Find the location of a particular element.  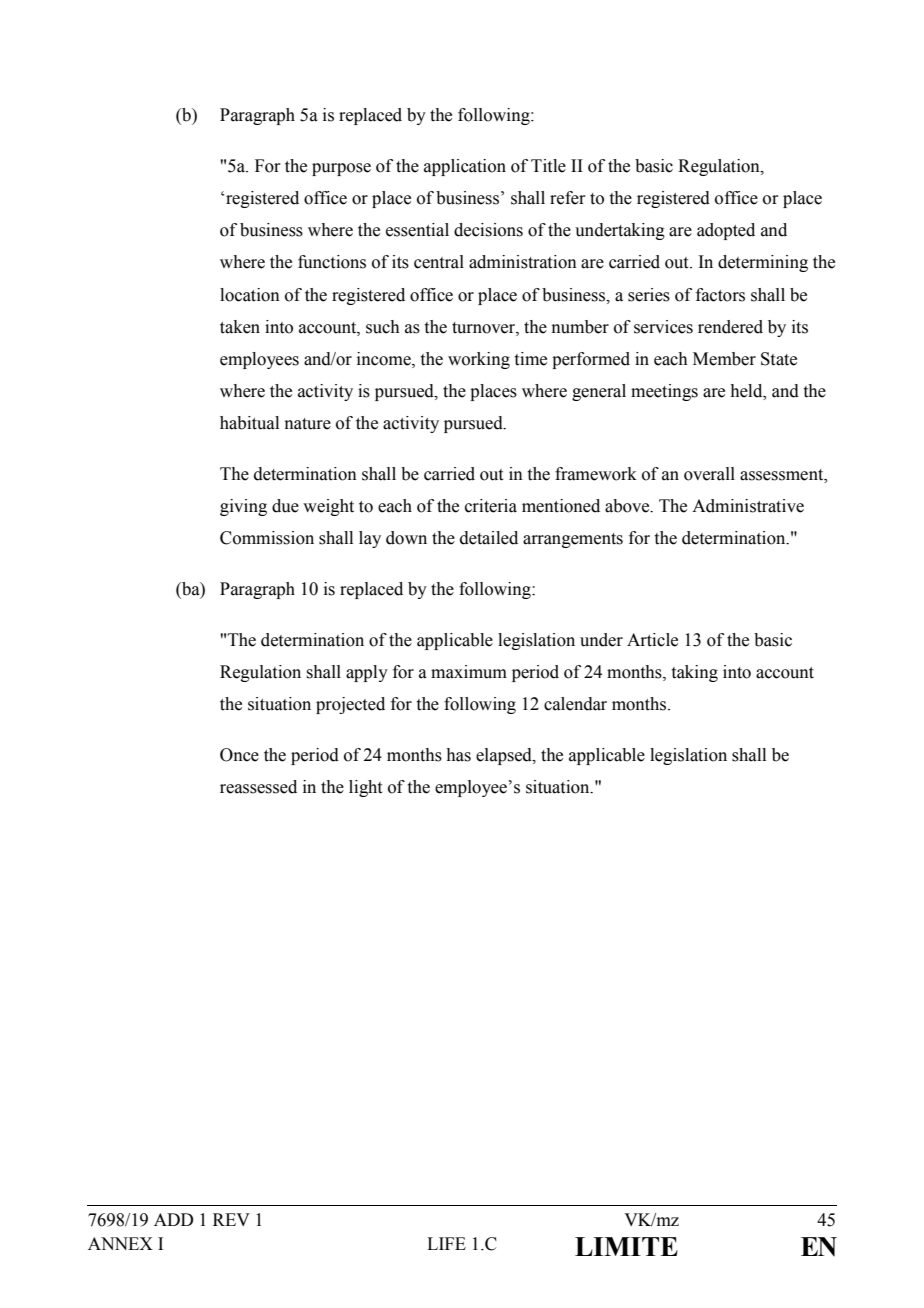

LIFE is located at coordinates (446, 1243).
